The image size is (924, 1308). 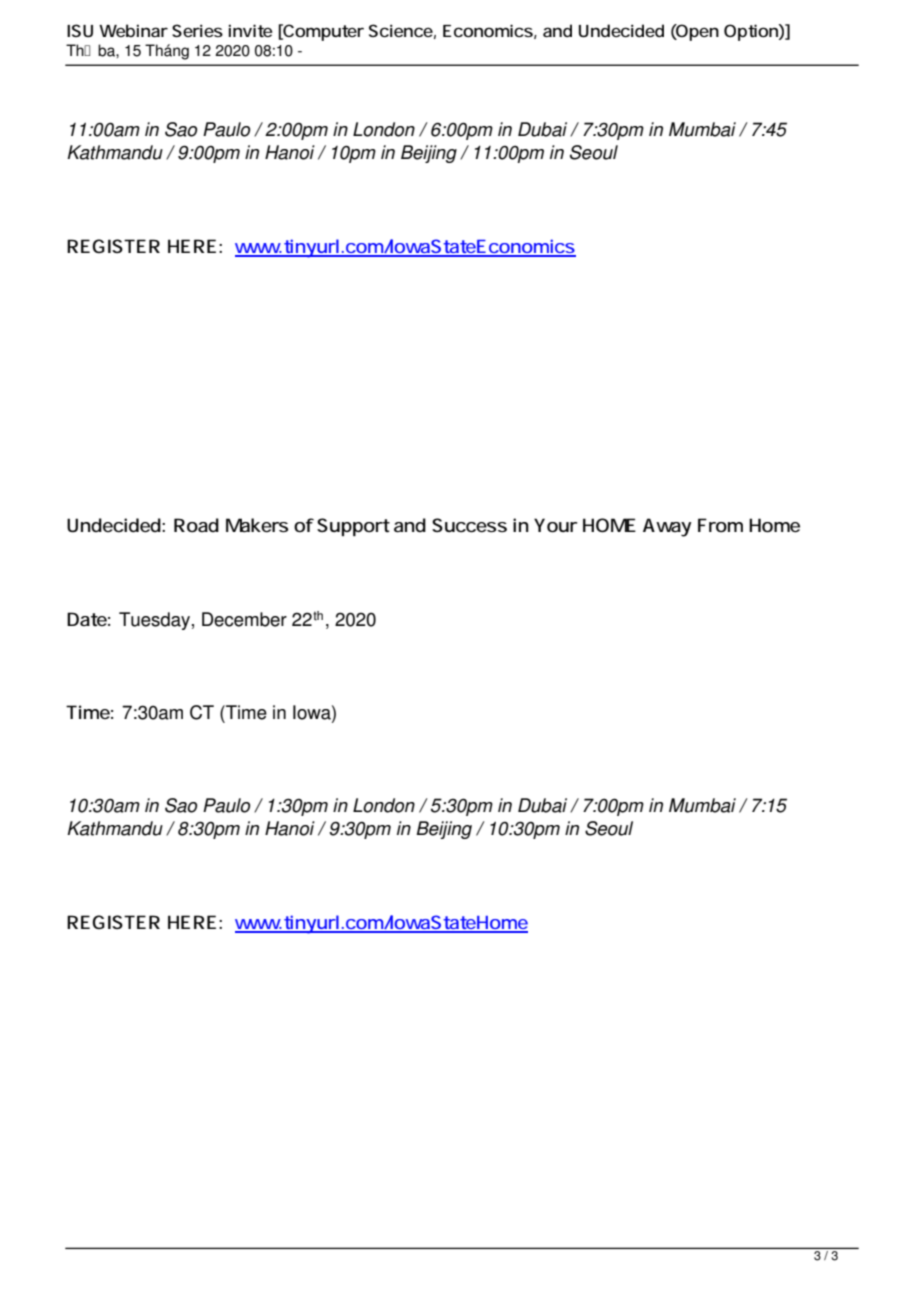 What do you see at coordinates (469, 525) in the document?
I see `Success` at bounding box center [469, 525].
